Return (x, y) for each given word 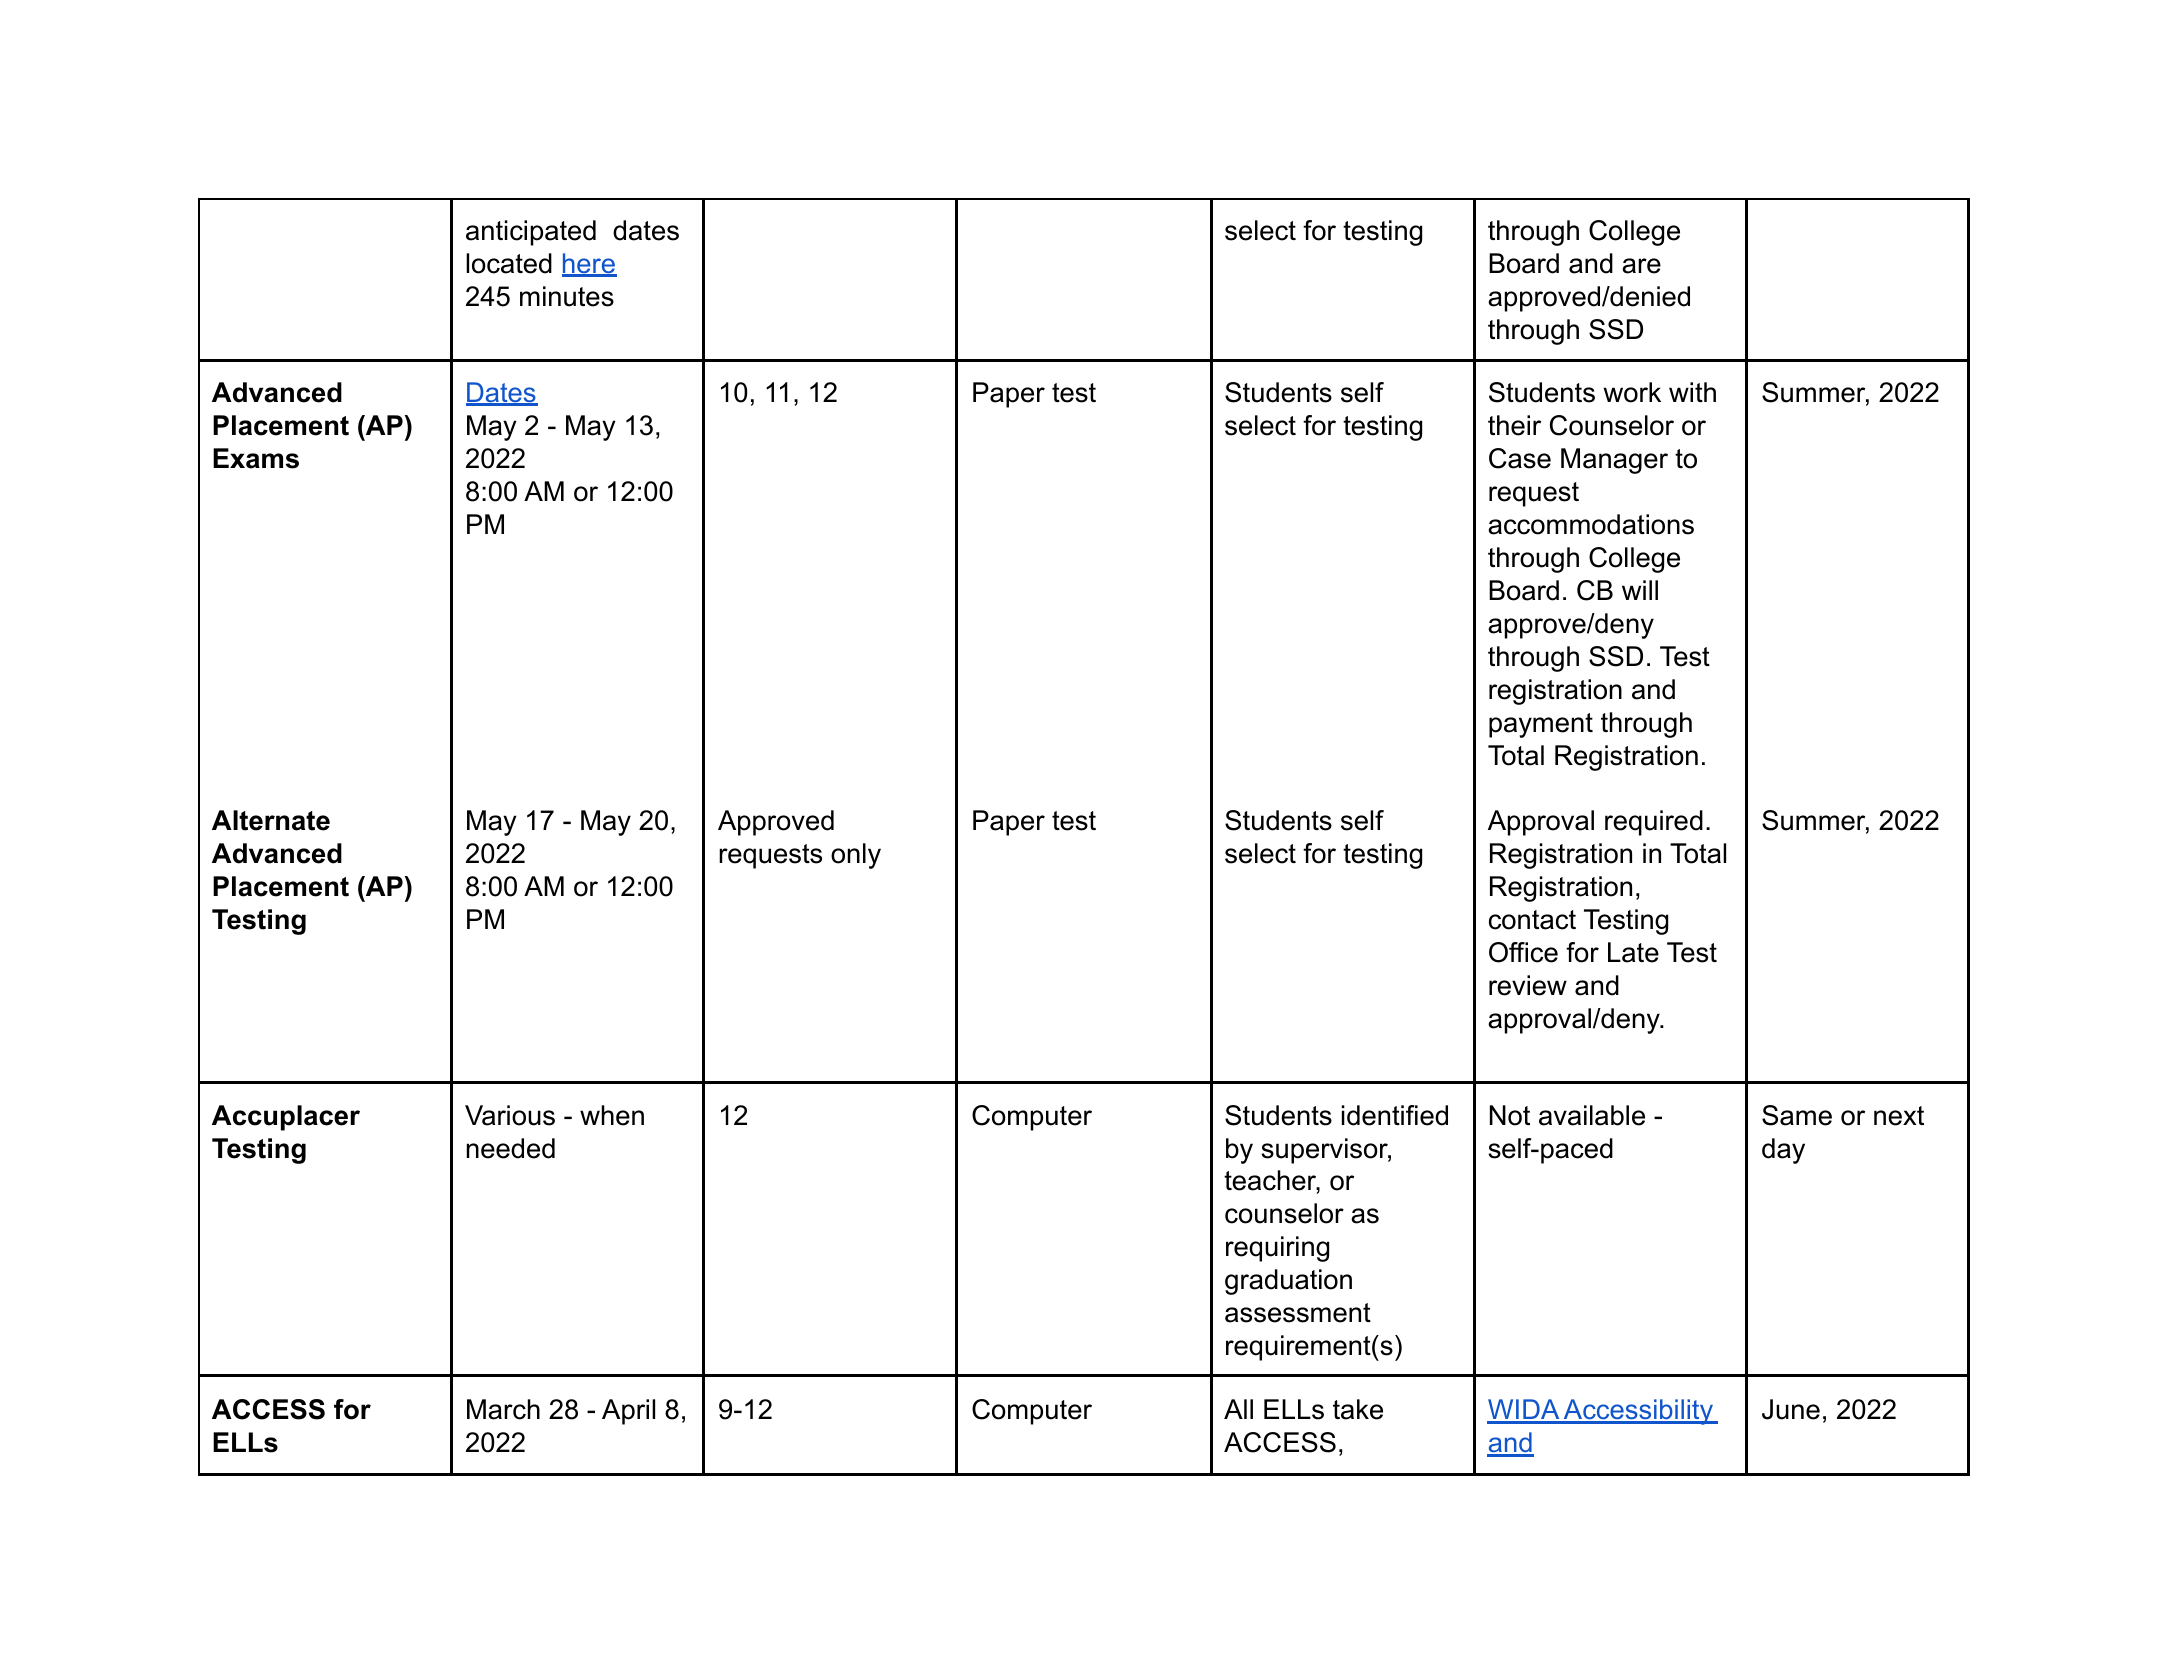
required (1654, 823)
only (856, 856)
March (503, 1409)
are (1641, 266)
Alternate (271, 820)
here (589, 264)
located (509, 263)
